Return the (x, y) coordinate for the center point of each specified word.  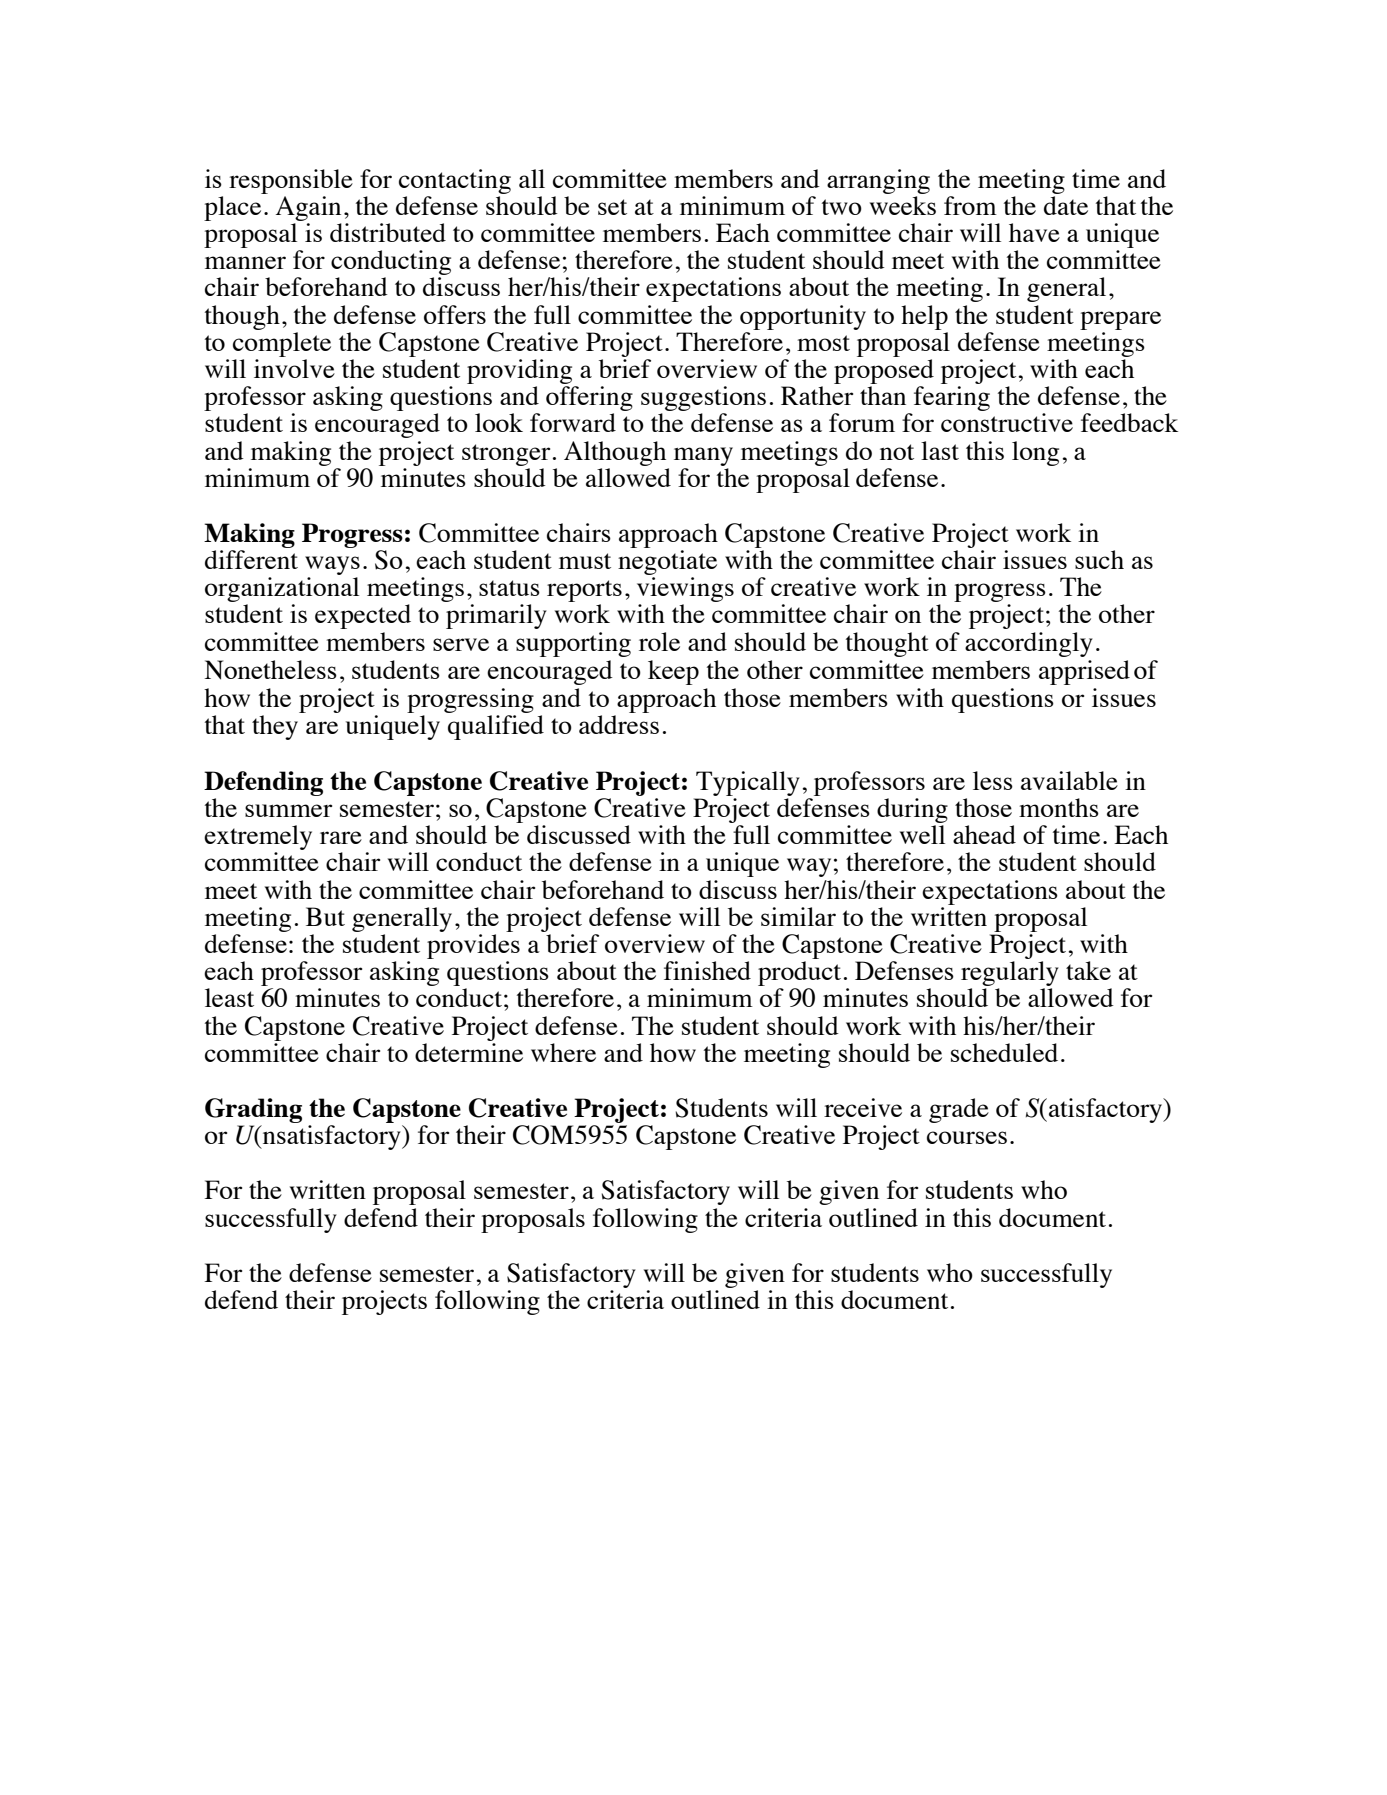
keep (673, 672)
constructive (1007, 422)
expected (363, 616)
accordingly (1029, 644)
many (703, 456)
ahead (984, 834)
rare (341, 837)
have (1034, 232)
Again (308, 208)
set (612, 207)
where (563, 1052)
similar (798, 916)
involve (294, 368)
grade (959, 1110)
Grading (253, 1110)
